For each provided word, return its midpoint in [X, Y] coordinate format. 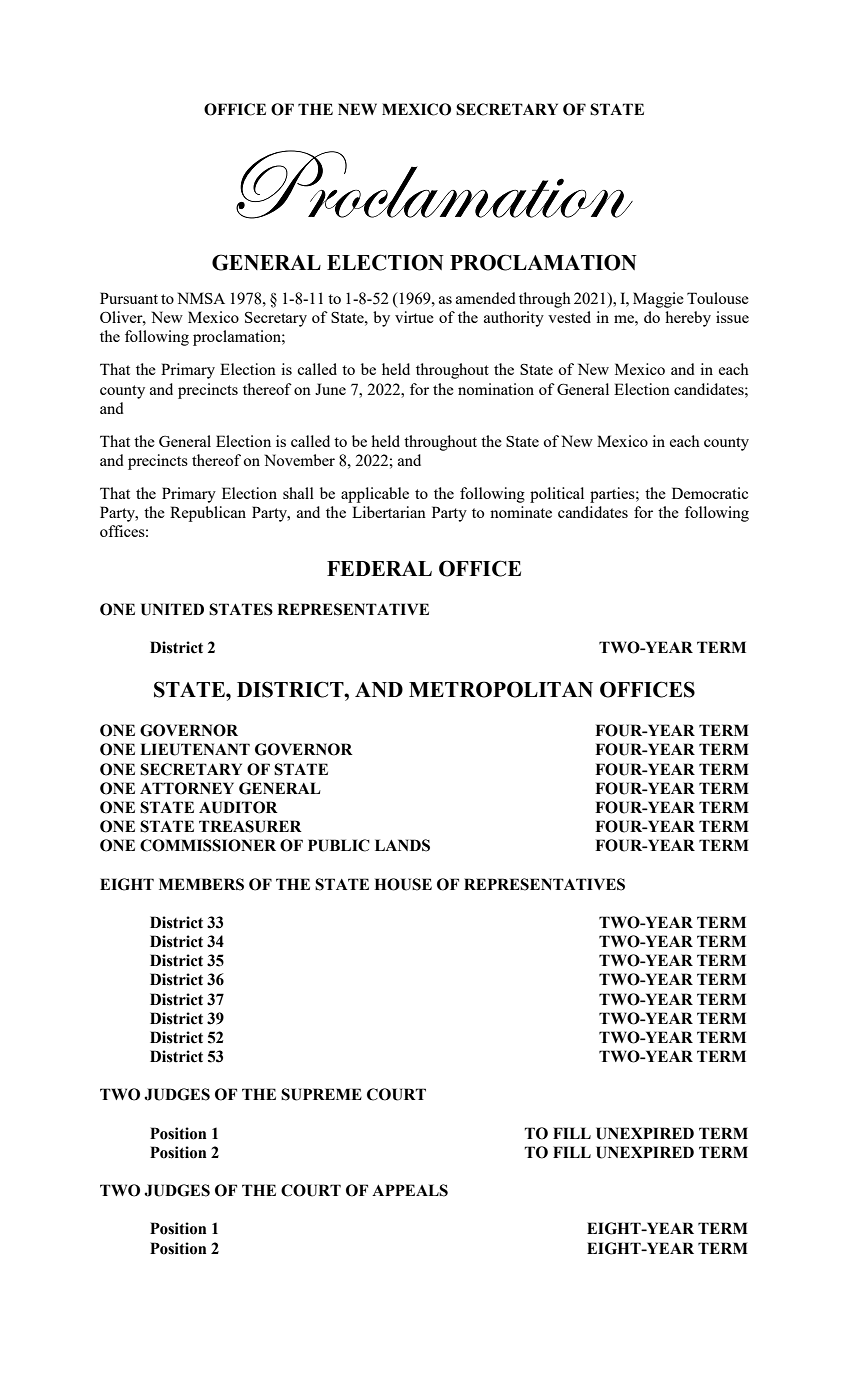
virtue [414, 317]
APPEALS [410, 1190]
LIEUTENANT [195, 749]
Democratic [710, 493]
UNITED [172, 609]
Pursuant [129, 298]
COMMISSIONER [208, 845]
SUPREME [321, 1094]
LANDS [402, 845]
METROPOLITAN [501, 689]
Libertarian [389, 512]
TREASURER [250, 826]
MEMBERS [201, 884]
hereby [688, 319]
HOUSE [403, 884]
